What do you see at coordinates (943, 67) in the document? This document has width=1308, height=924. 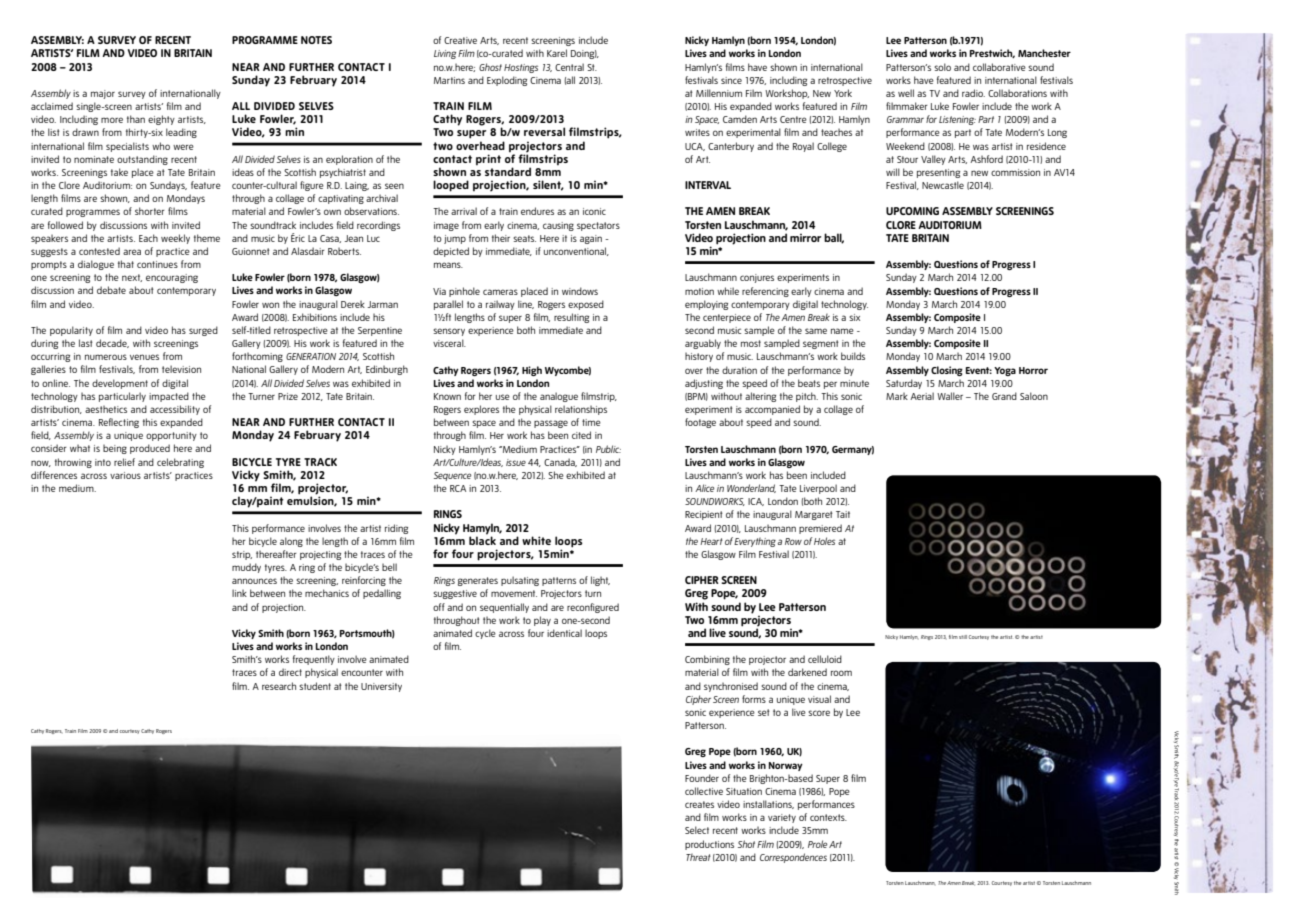 I see `solo` at bounding box center [943, 67].
